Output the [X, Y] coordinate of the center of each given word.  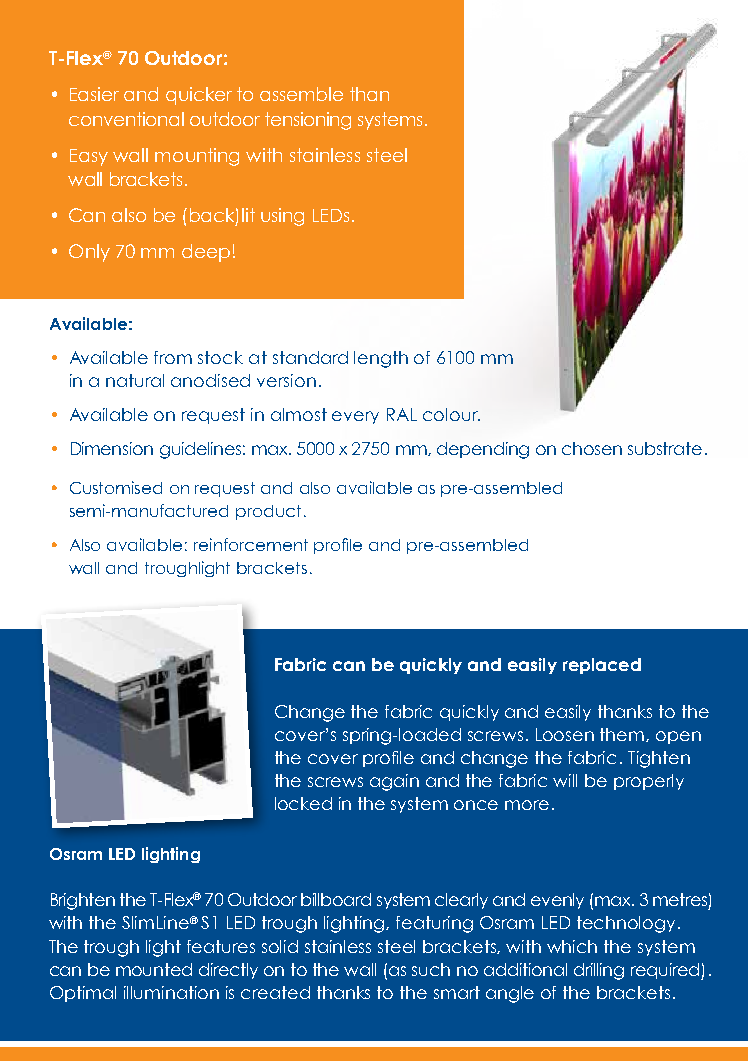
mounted [154, 969]
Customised [116, 487]
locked [303, 803]
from [173, 357]
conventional [126, 119]
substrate [665, 448]
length [381, 359]
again [394, 782]
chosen [592, 448]
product [268, 512]
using [282, 217]
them [623, 735]
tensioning [308, 121]
